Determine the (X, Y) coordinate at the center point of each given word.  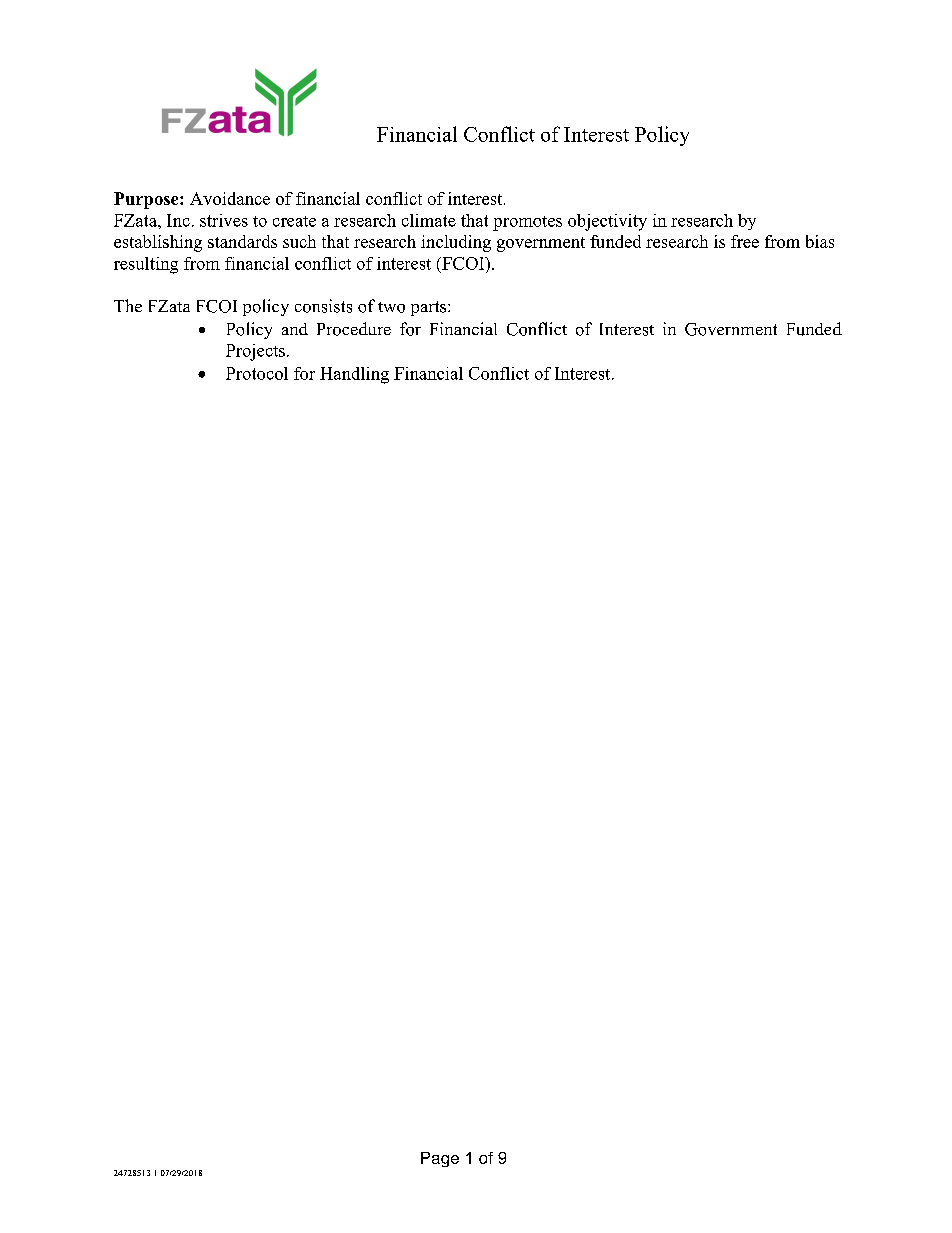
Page (440, 1159)
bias (820, 241)
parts (430, 308)
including (456, 243)
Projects (255, 352)
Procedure (354, 329)
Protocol (257, 373)
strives (224, 220)
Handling (354, 375)
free (745, 241)
